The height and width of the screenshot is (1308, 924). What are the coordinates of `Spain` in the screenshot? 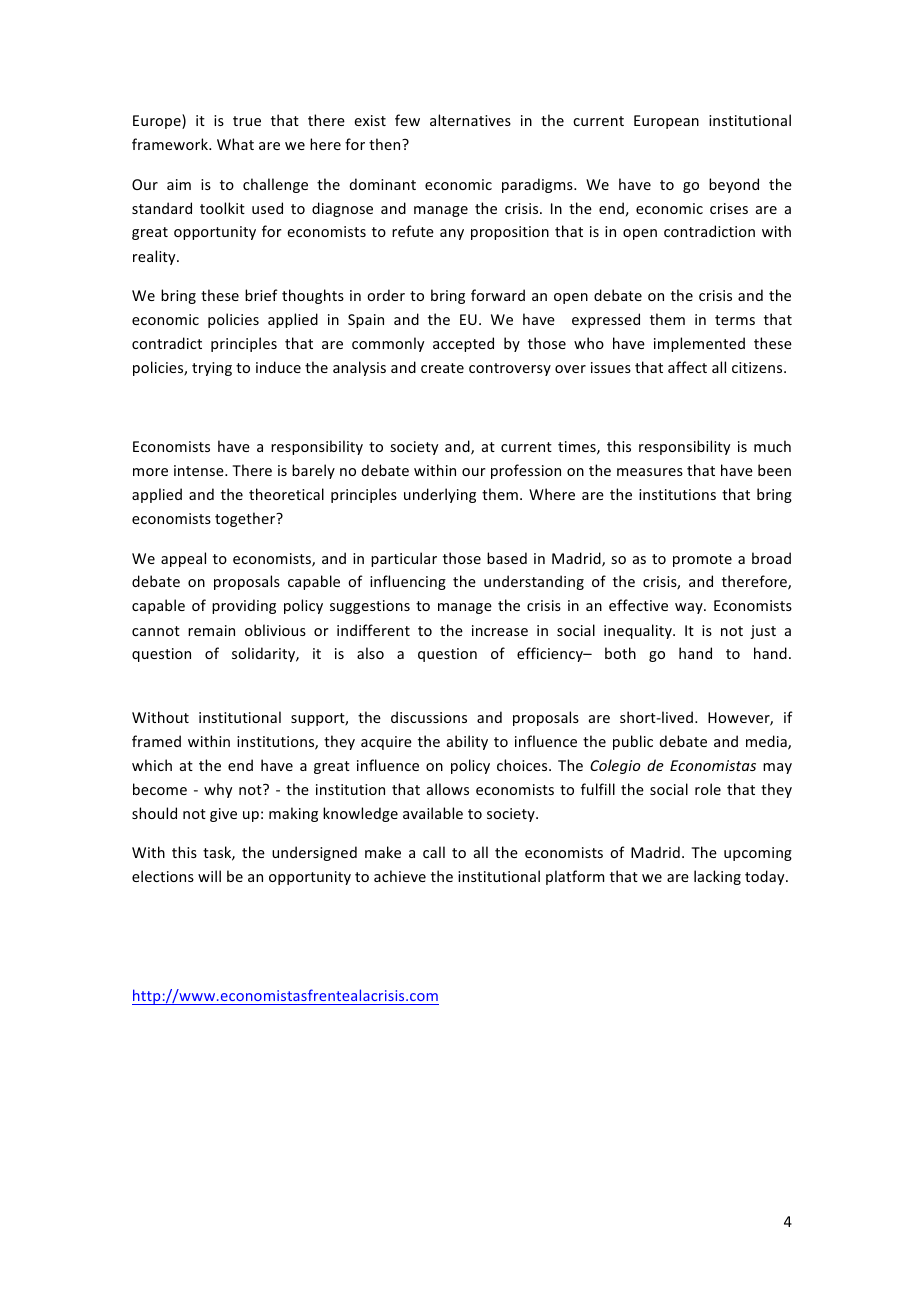 It's located at (366, 321).
